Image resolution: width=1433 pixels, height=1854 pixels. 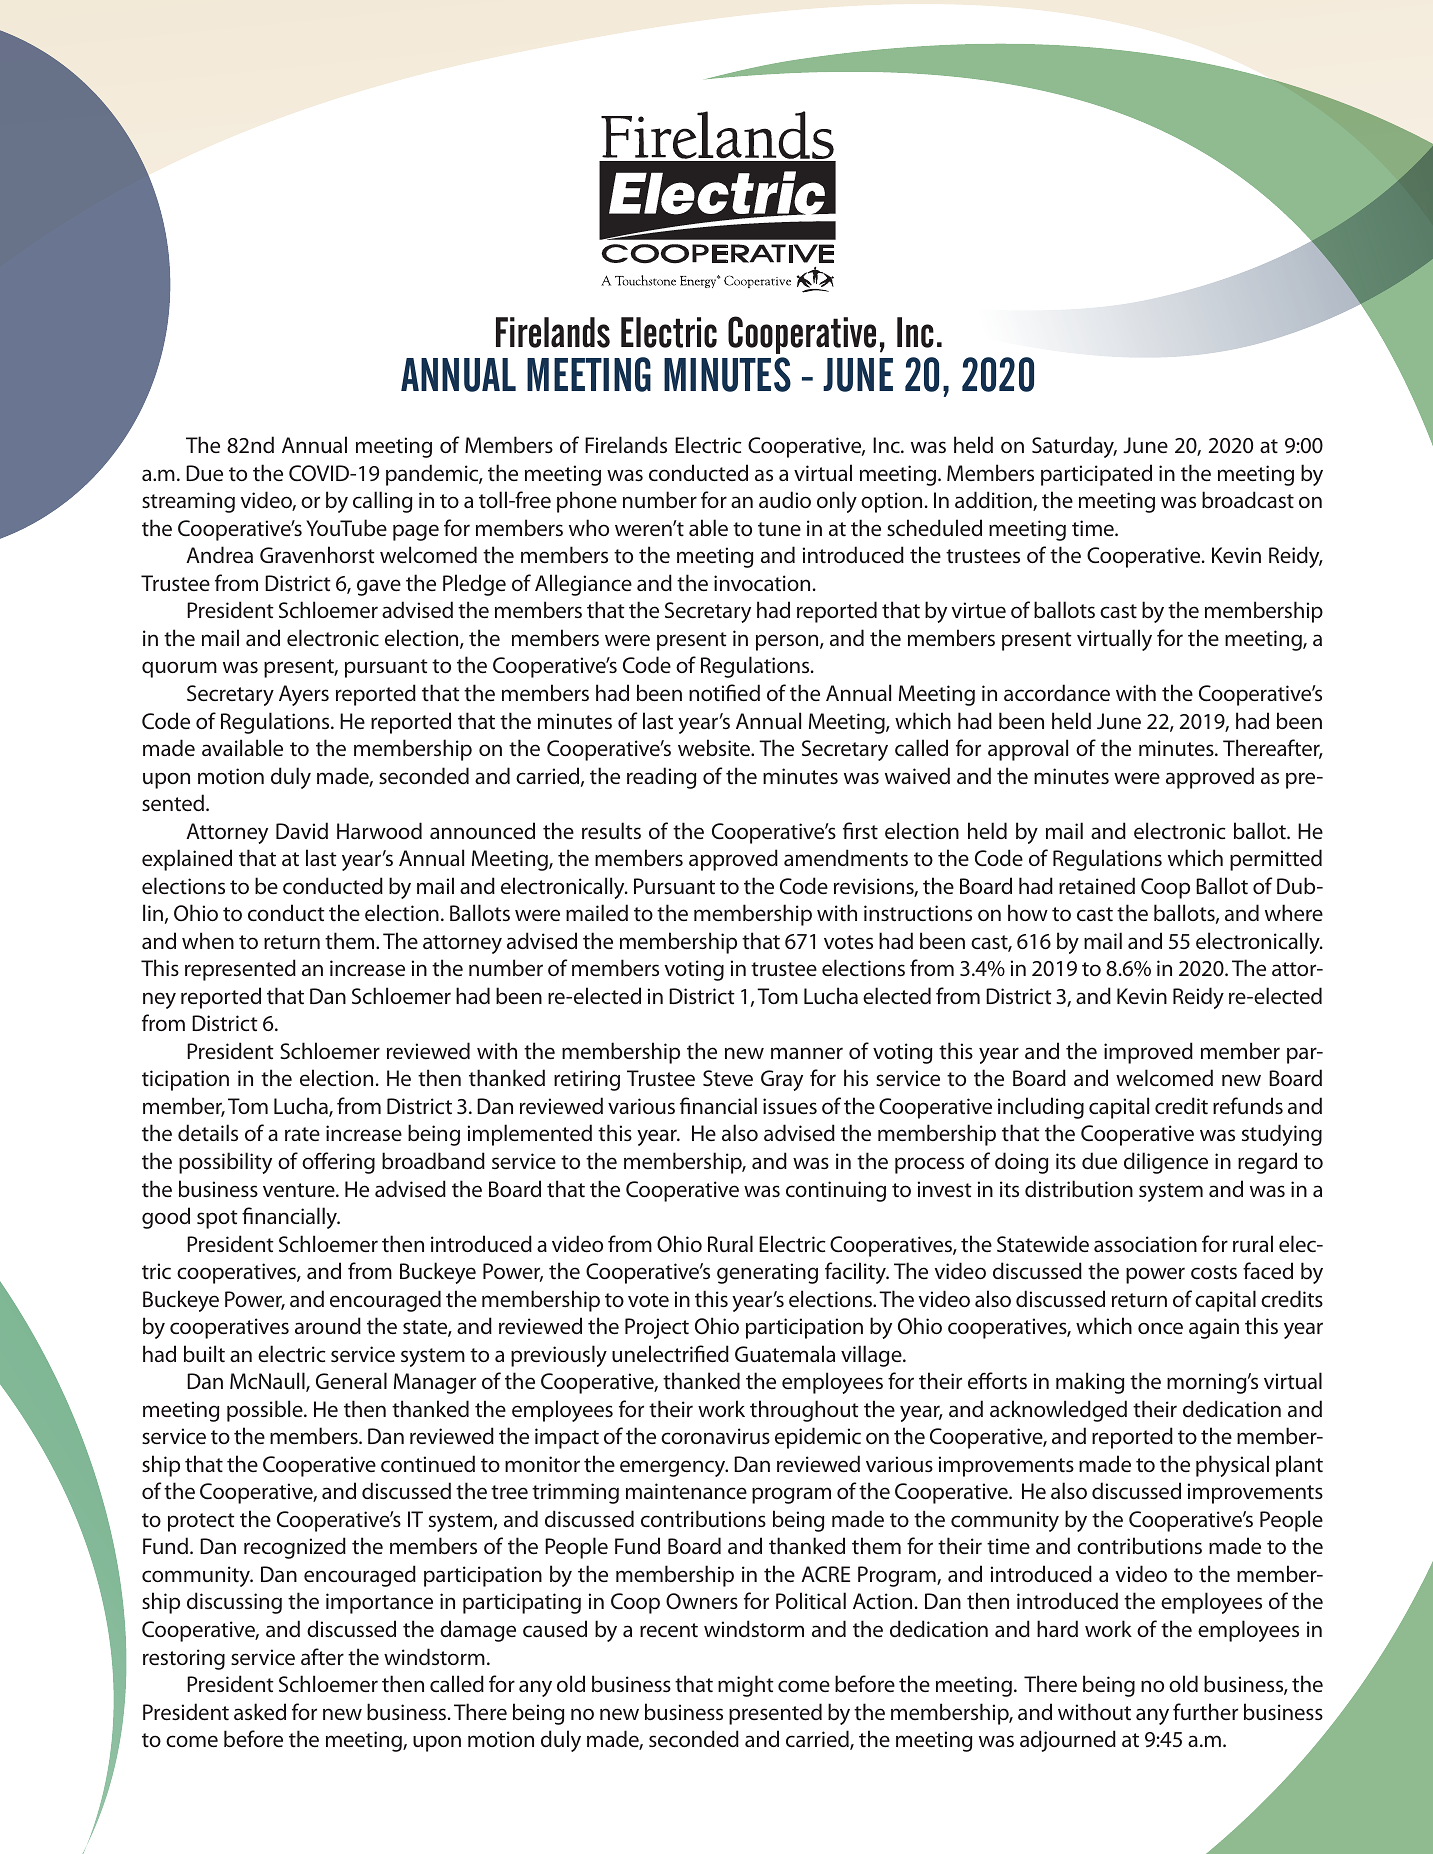 I want to click on asked, so click(x=260, y=1711).
